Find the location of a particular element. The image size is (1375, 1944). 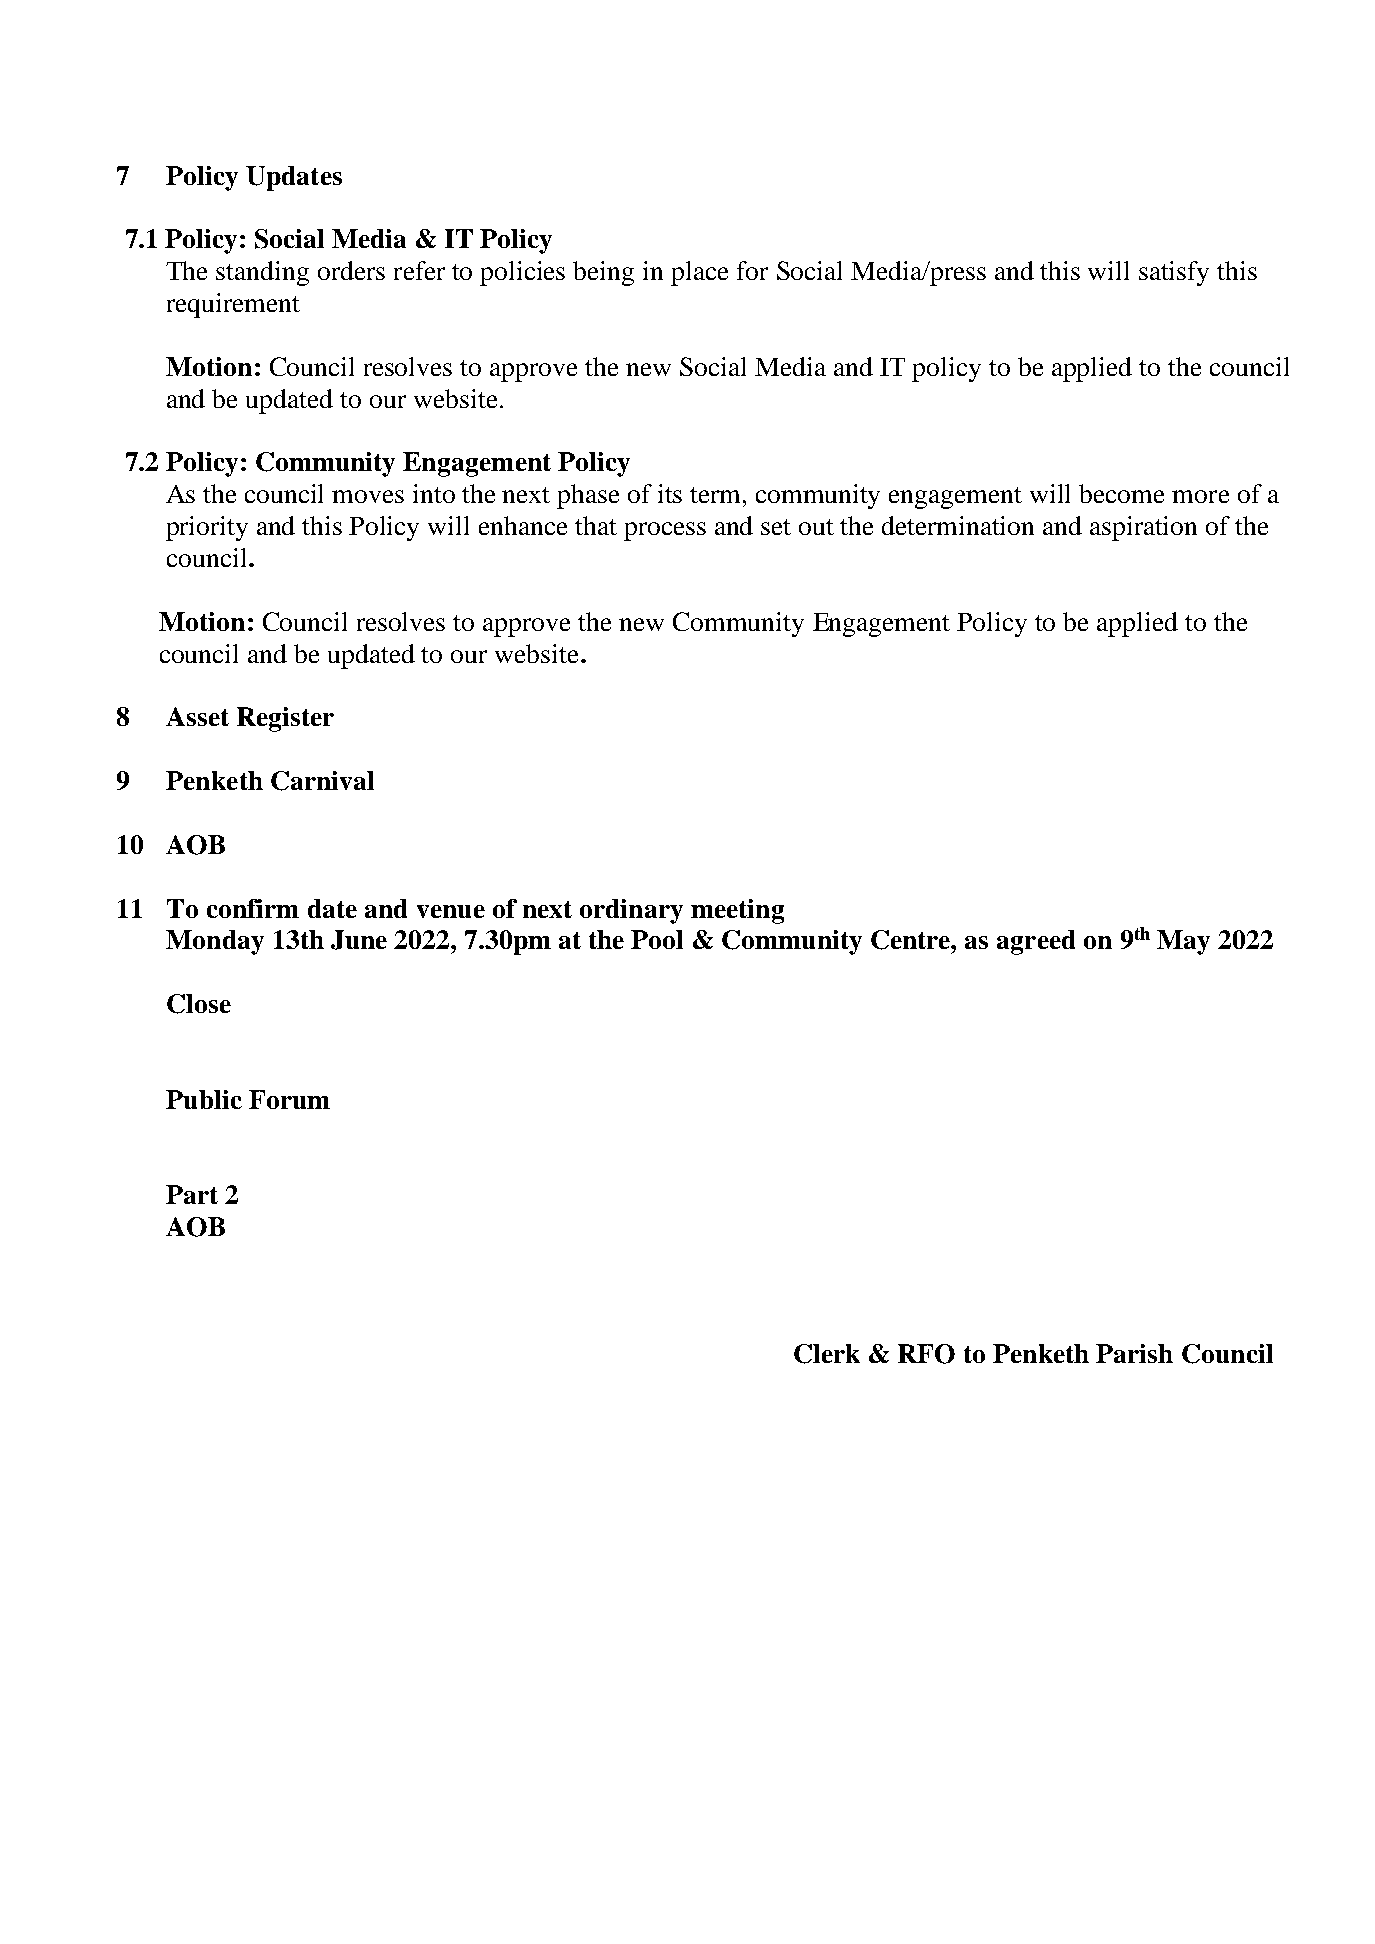

satisfy is located at coordinates (1174, 273).
